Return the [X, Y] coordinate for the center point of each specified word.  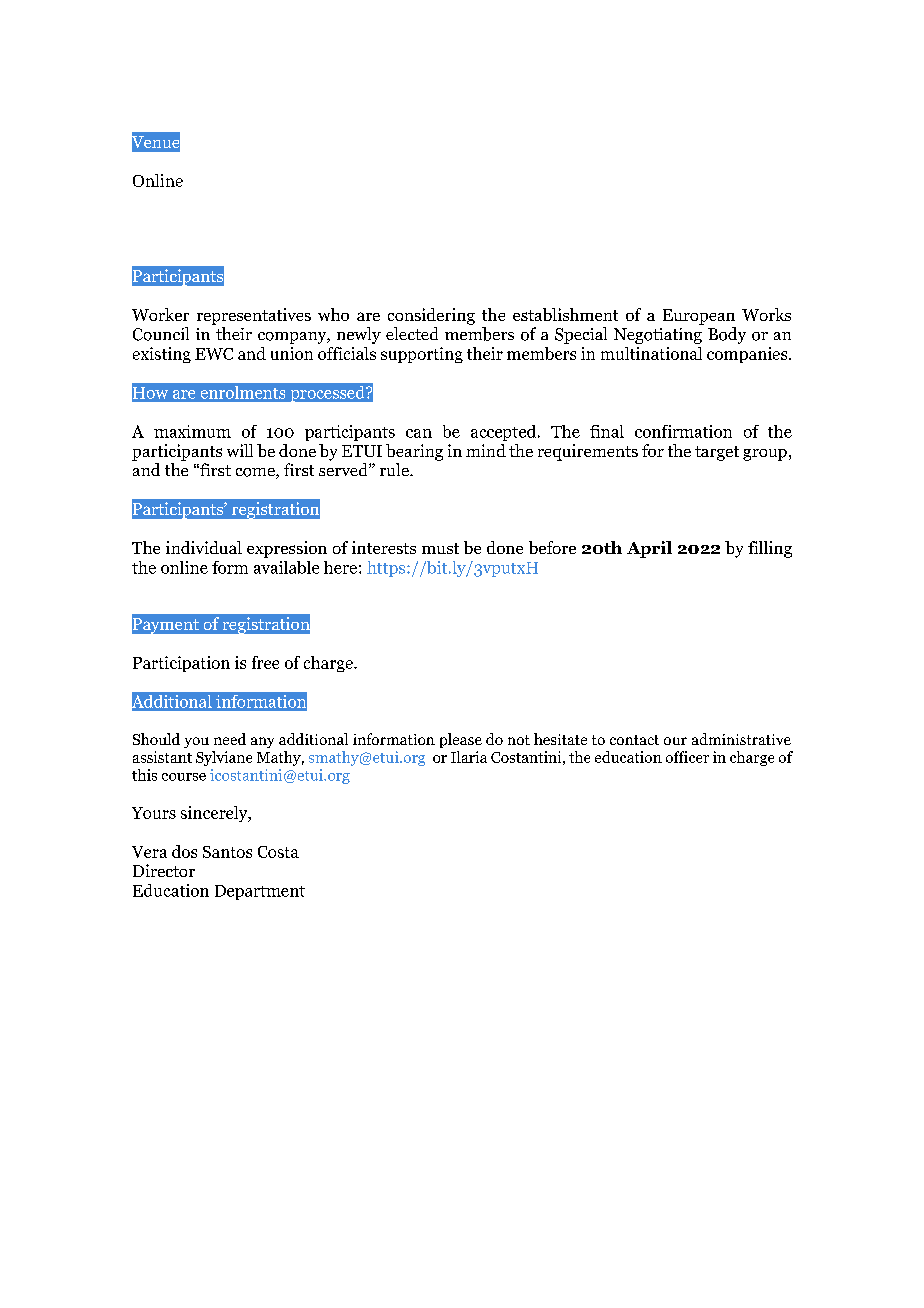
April [649, 549]
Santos [227, 852]
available [286, 567]
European [699, 317]
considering [431, 316]
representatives [254, 316]
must [440, 548]
